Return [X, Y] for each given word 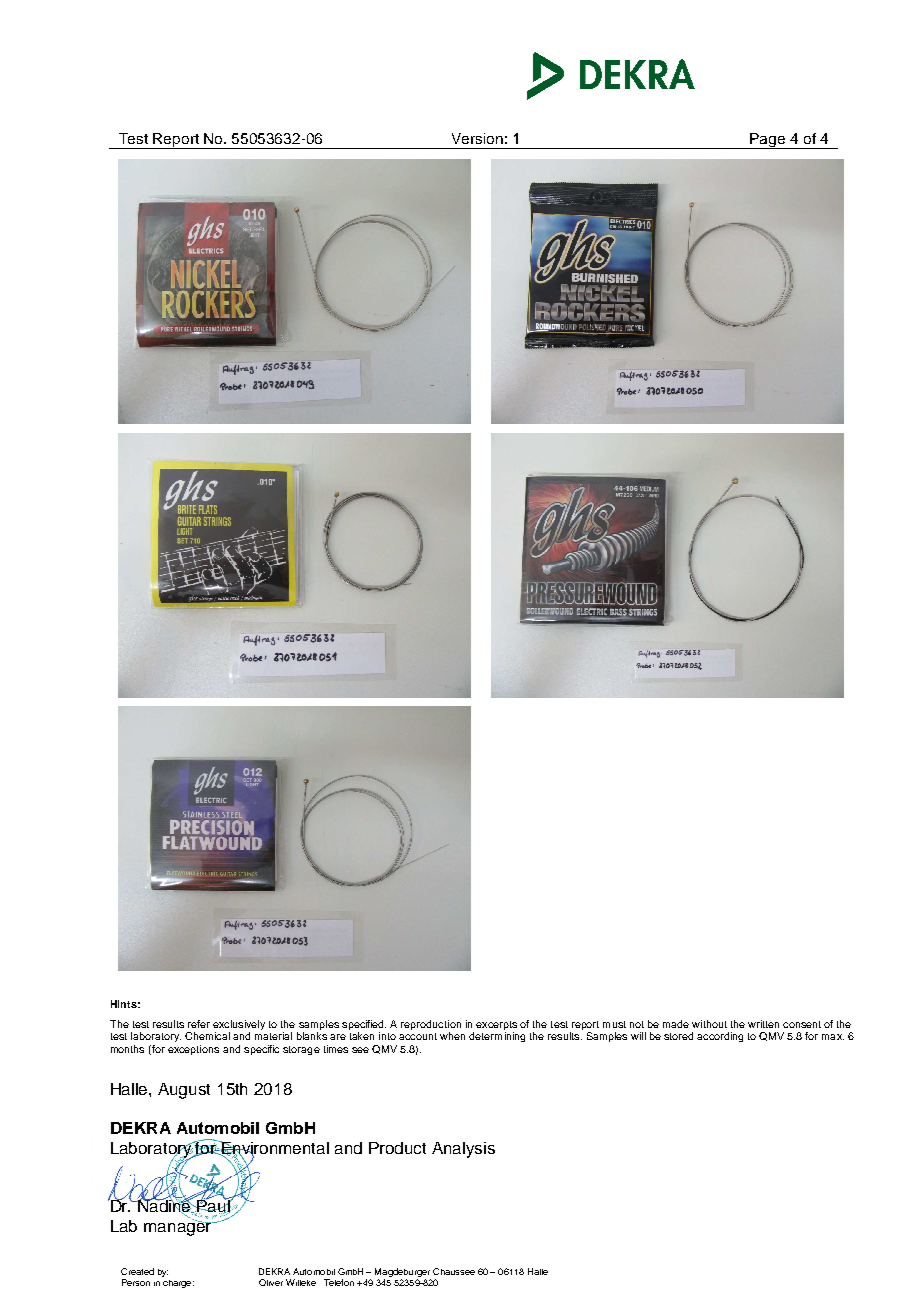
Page [768, 141]
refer [199, 1024]
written [763, 1024]
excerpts [496, 1025]
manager [178, 1228]
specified [364, 1025]
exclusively [239, 1025]
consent [802, 1024]
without [709, 1024]
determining [497, 1037]
